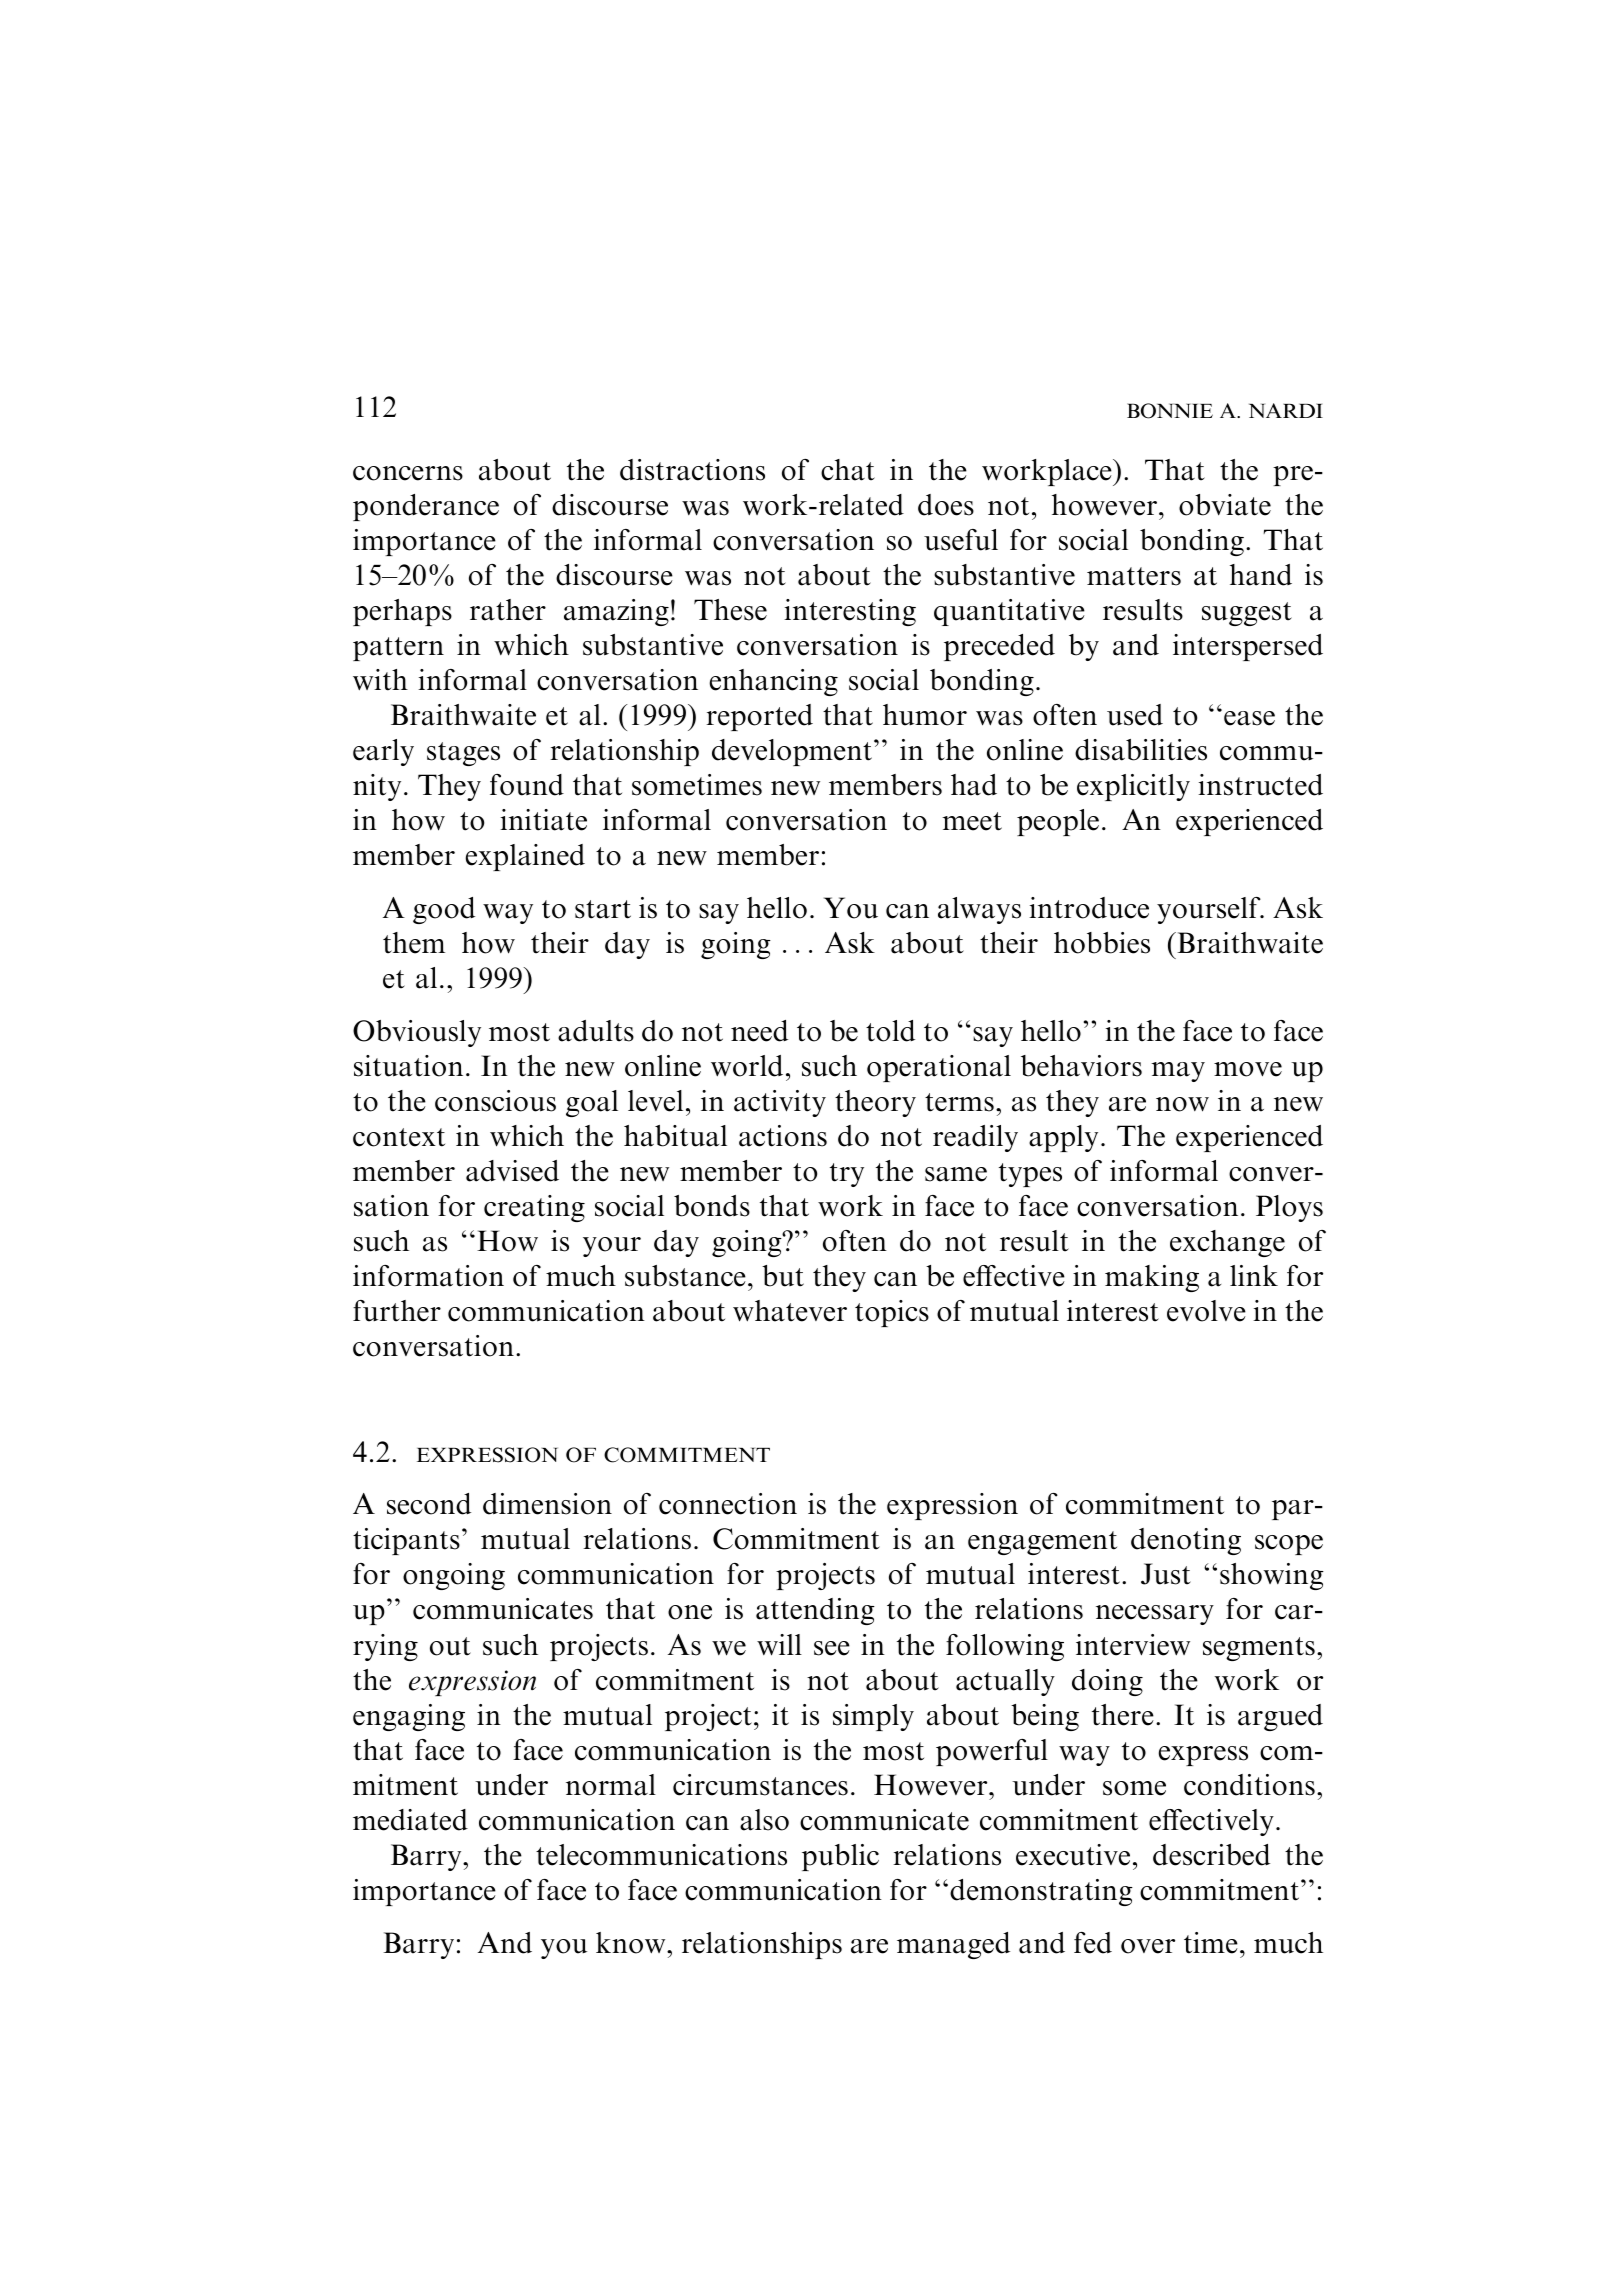 This screenshot has height=2280, width=1611. Describe the element at coordinates (790, 1311) in the screenshot. I see `whatever` at that location.
